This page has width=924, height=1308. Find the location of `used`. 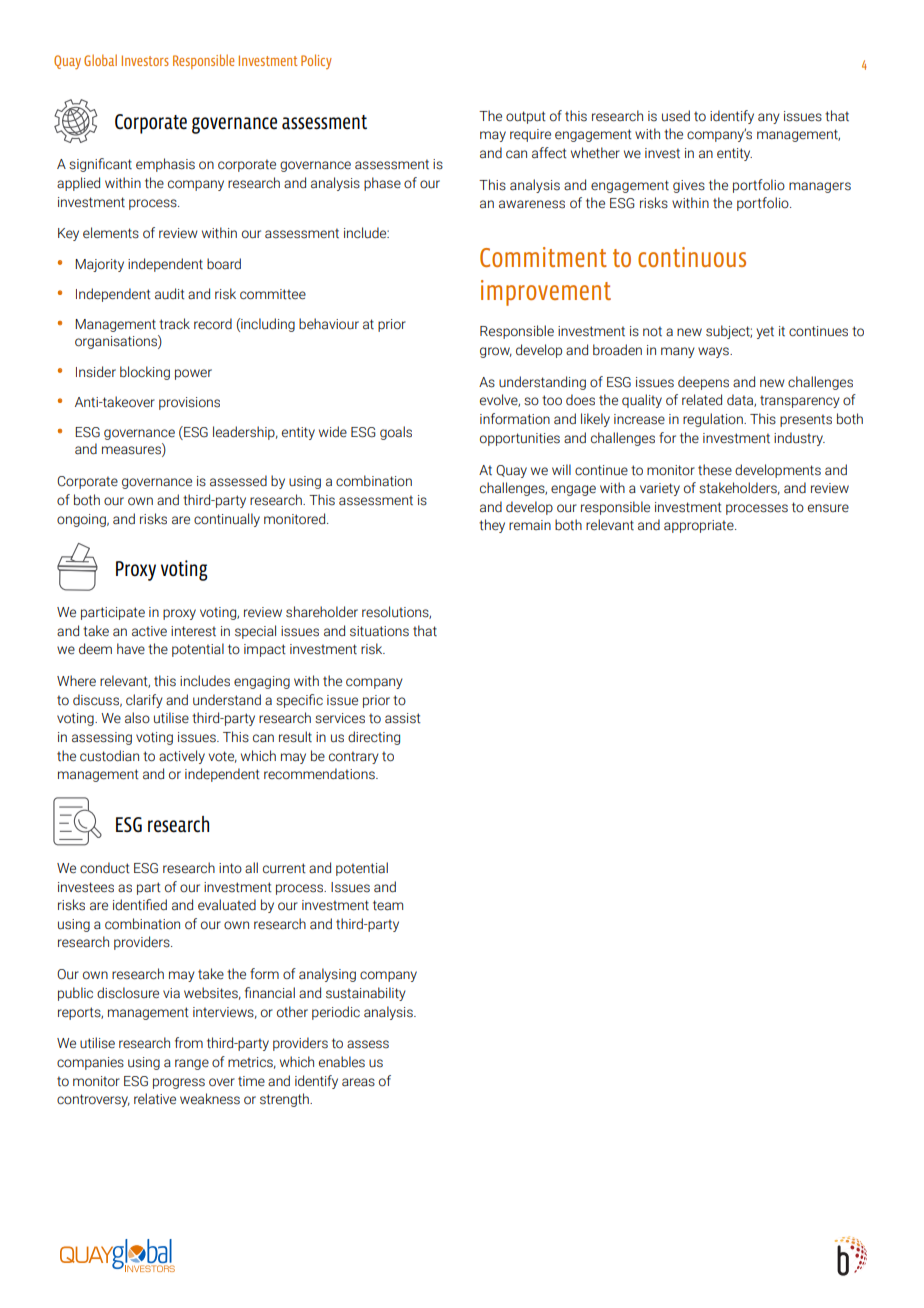

used is located at coordinates (676, 116).
